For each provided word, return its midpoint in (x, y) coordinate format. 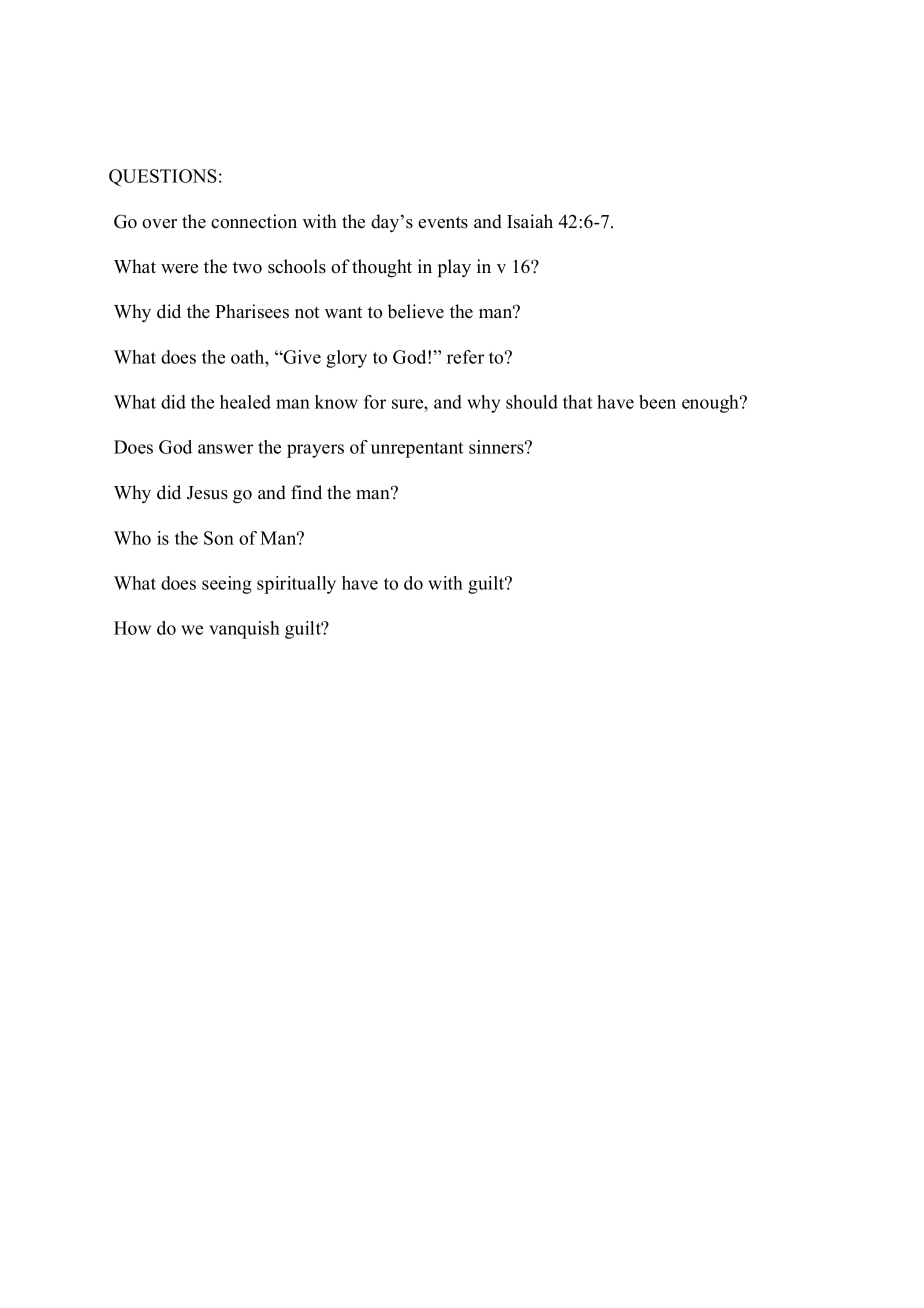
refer (465, 357)
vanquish (244, 630)
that (577, 402)
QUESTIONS (163, 178)
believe (415, 311)
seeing (227, 585)
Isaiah (530, 221)
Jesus (207, 493)
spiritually (296, 585)
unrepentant (417, 450)
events (443, 222)
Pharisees (252, 311)
